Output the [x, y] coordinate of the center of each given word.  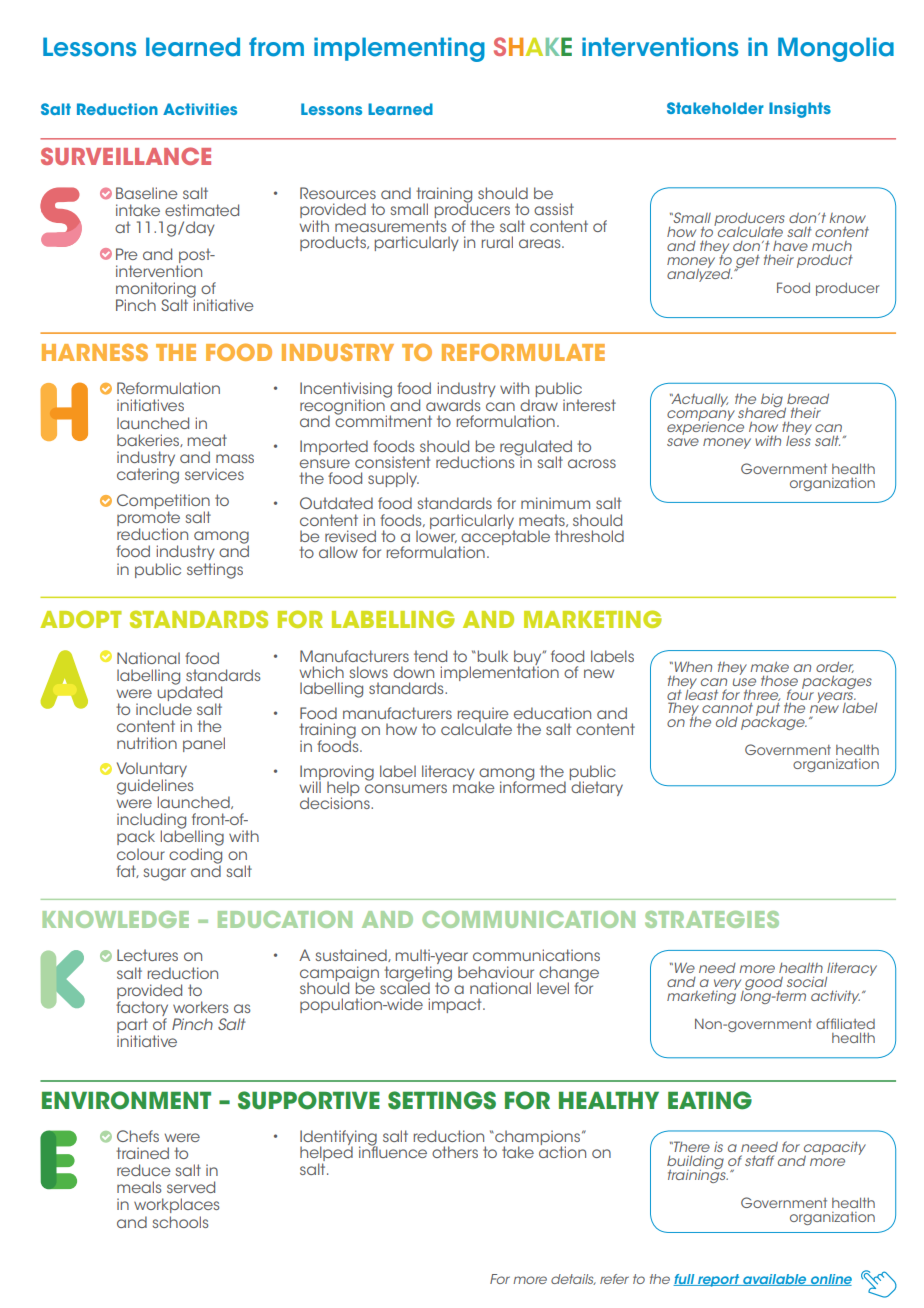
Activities [200, 109]
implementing [399, 49]
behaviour [496, 972]
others [455, 1152]
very [728, 985]
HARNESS [95, 352]
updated [189, 694]
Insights [800, 110]
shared [762, 411]
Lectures [147, 955]
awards [453, 405]
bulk [493, 656]
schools [180, 1222]
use [744, 682]
